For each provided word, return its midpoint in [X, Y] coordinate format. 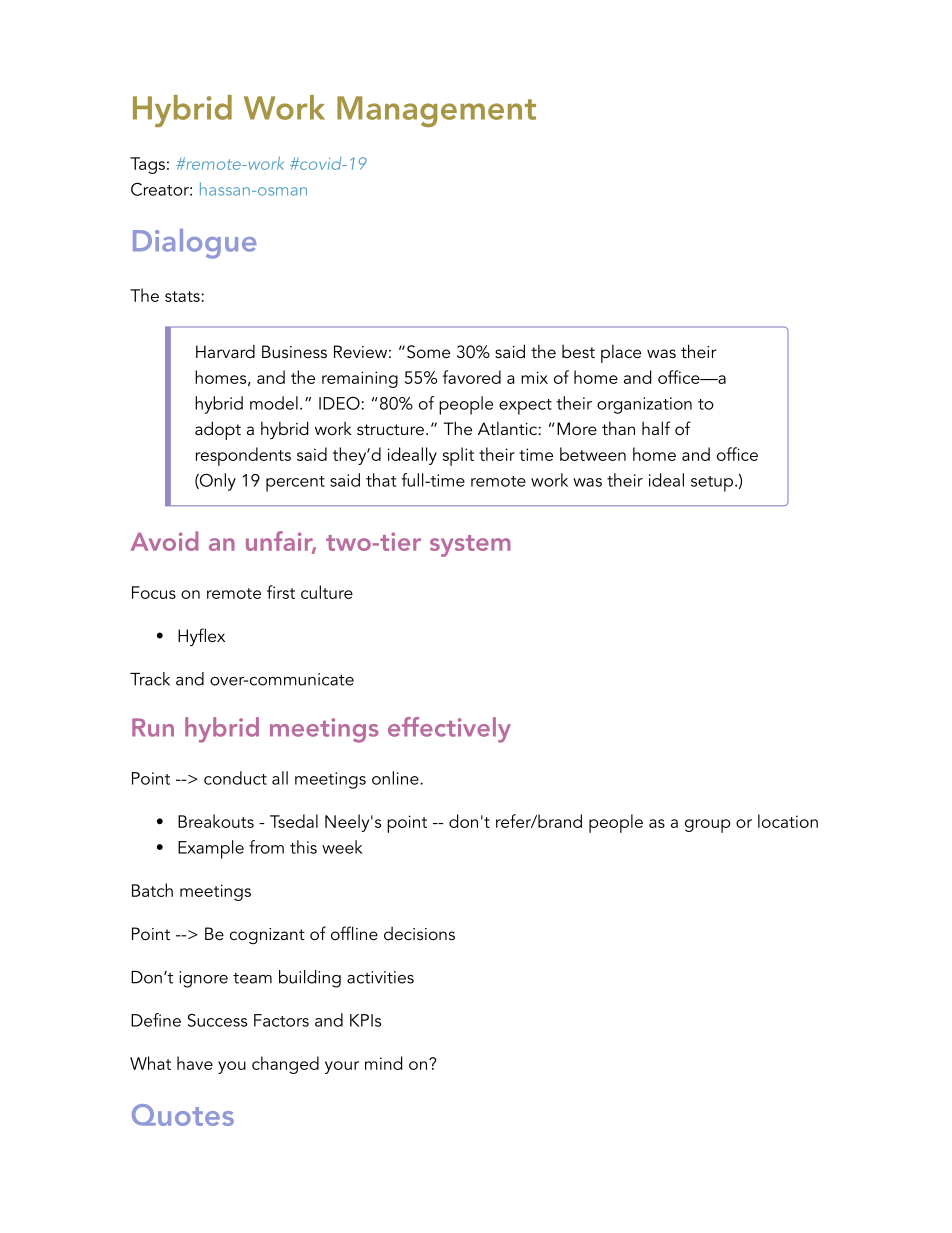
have [195, 1063]
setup [713, 484]
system [470, 546]
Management [436, 111]
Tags [147, 165]
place [621, 354]
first [281, 592]
